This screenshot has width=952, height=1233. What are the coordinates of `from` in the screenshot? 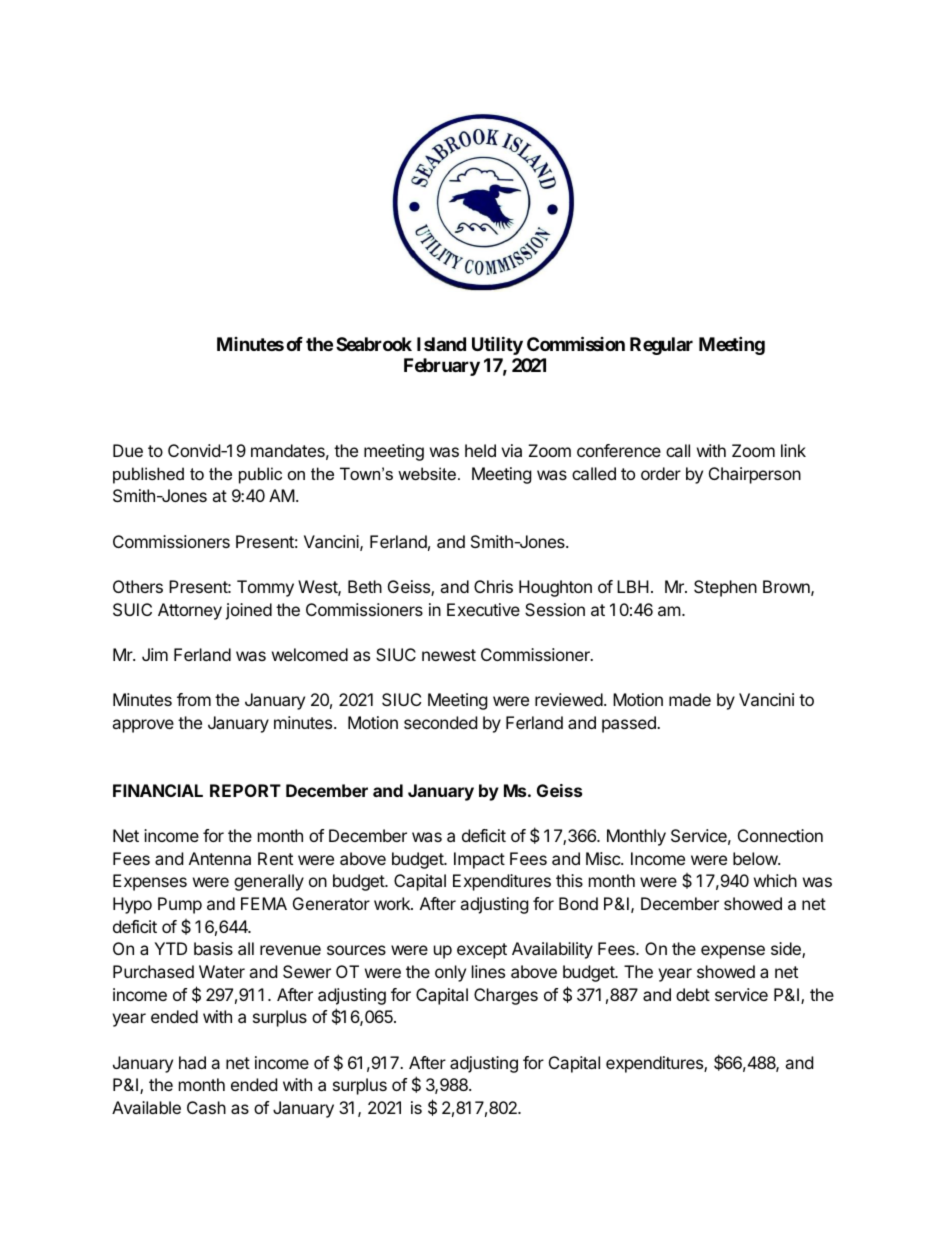 It's located at (194, 699).
